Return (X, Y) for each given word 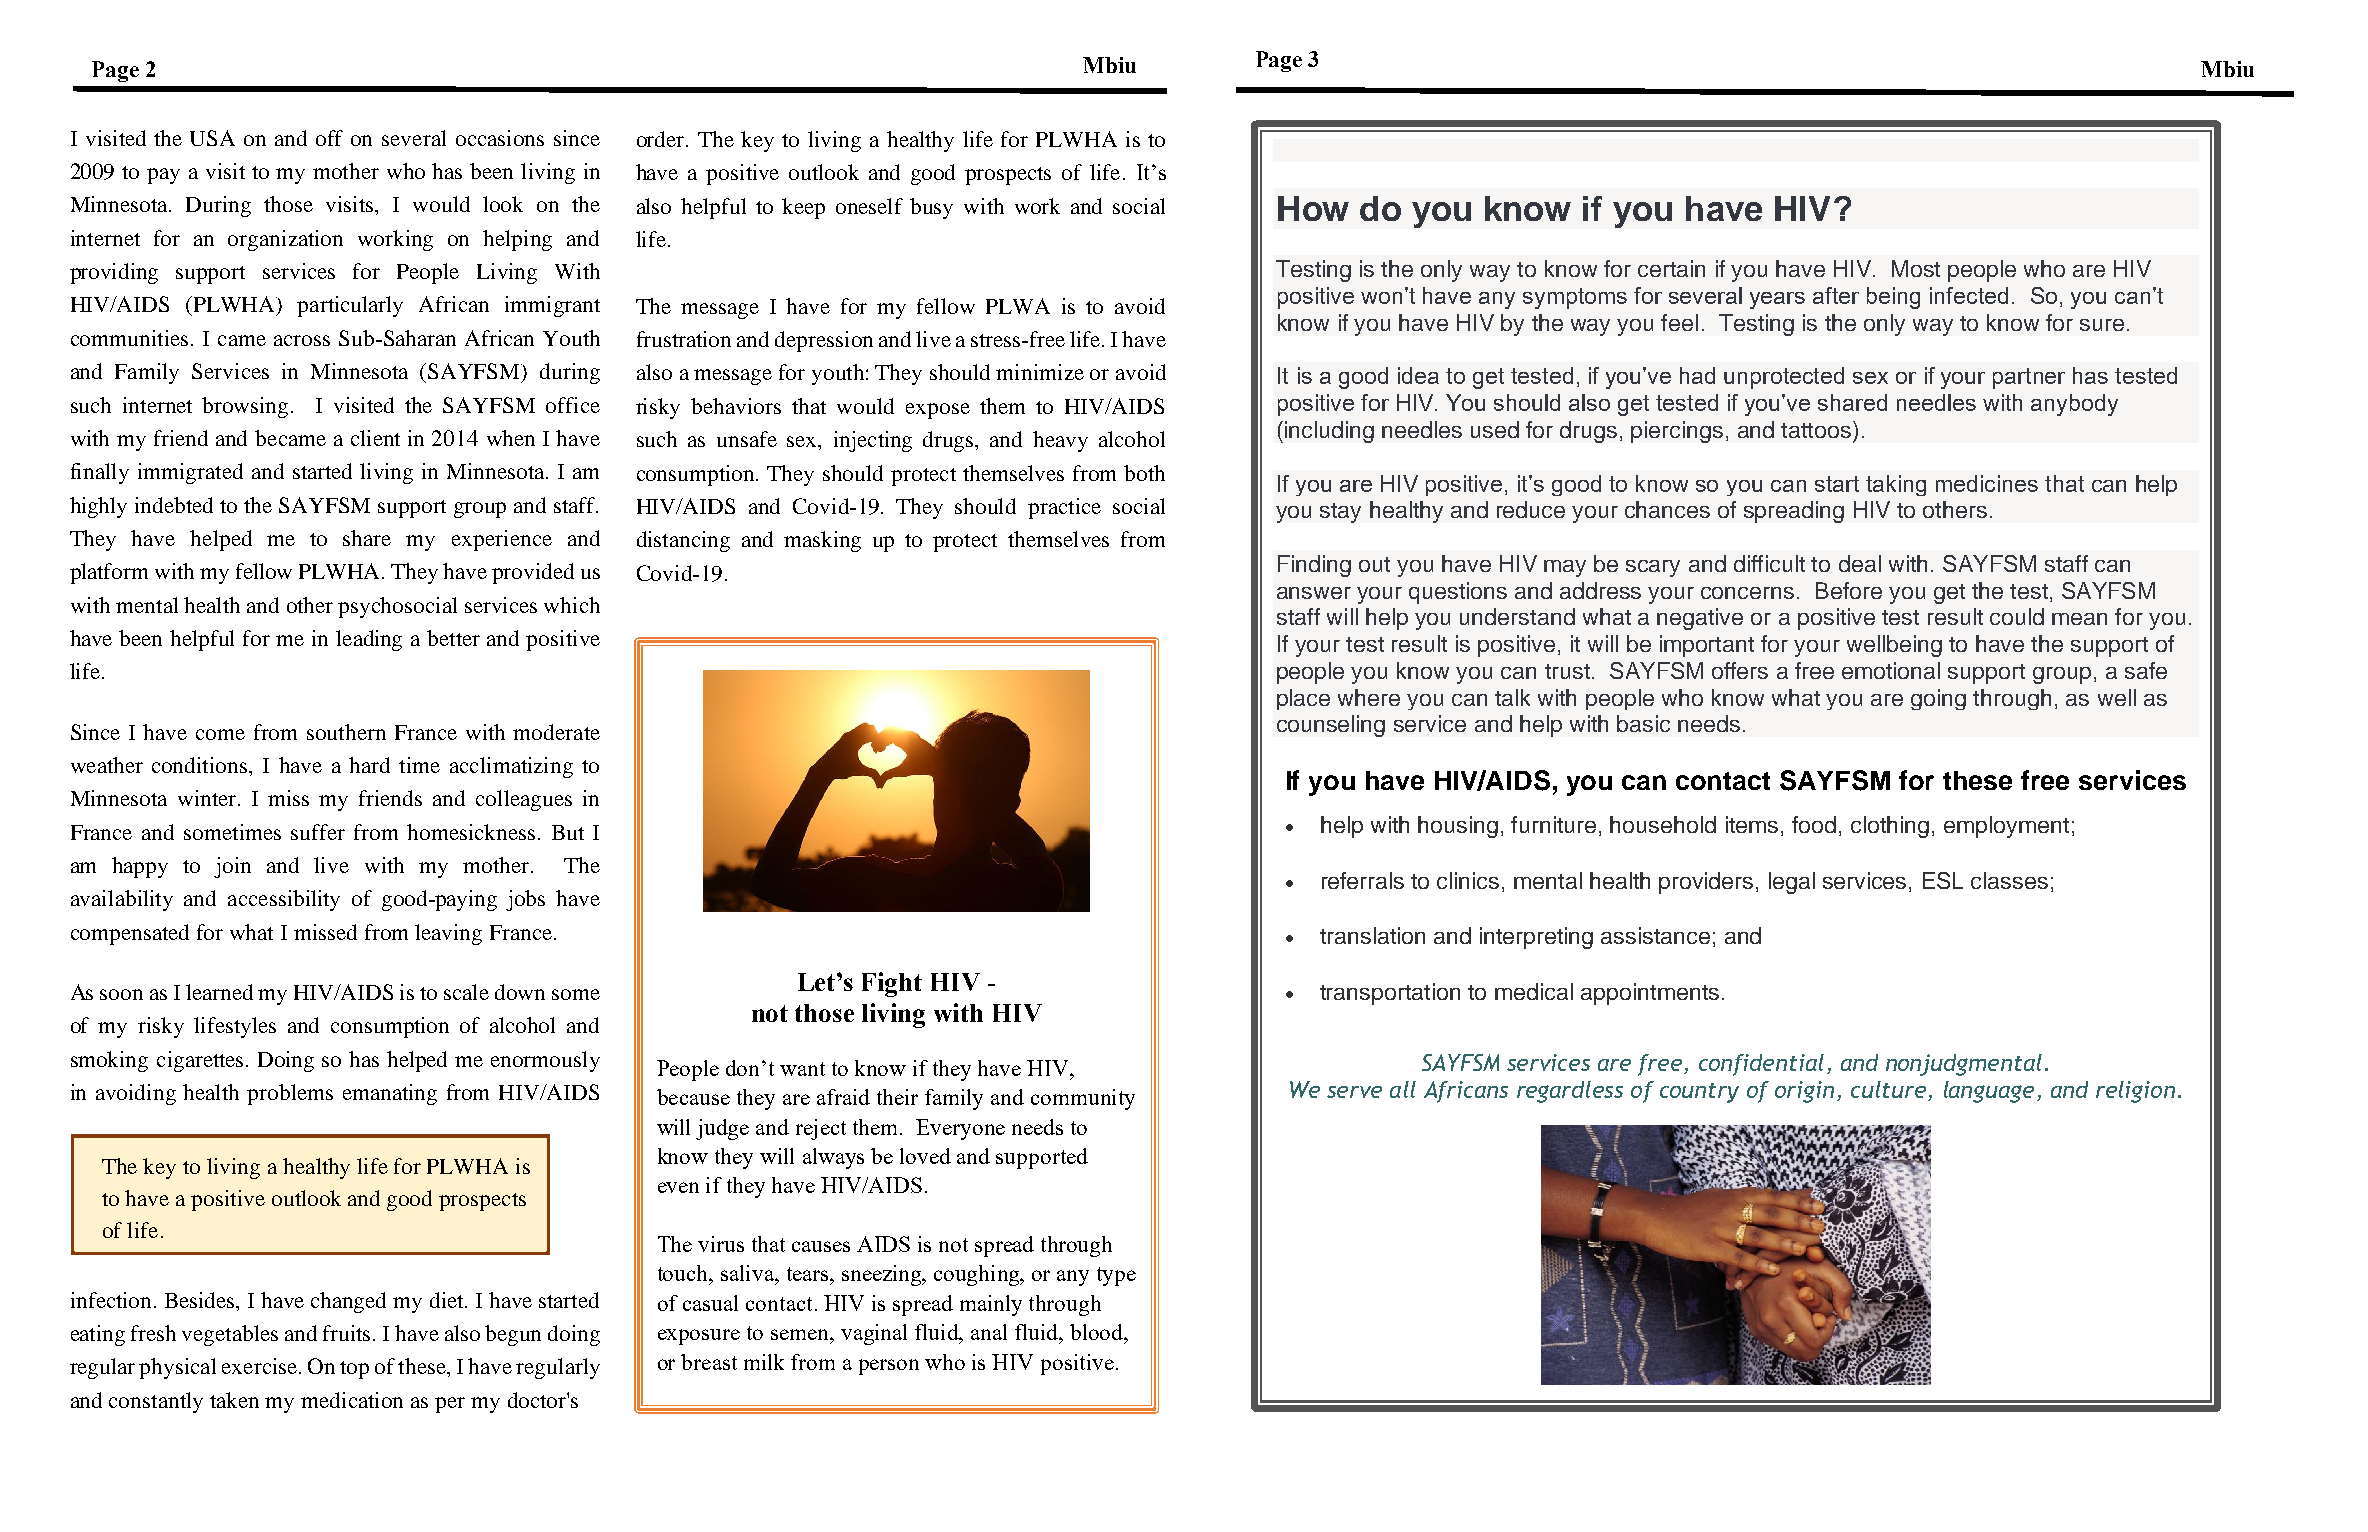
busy (931, 208)
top (354, 1370)
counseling (1331, 726)
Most (1916, 268)
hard (369, 765)
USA (212, 138)
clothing (1890, 827)
